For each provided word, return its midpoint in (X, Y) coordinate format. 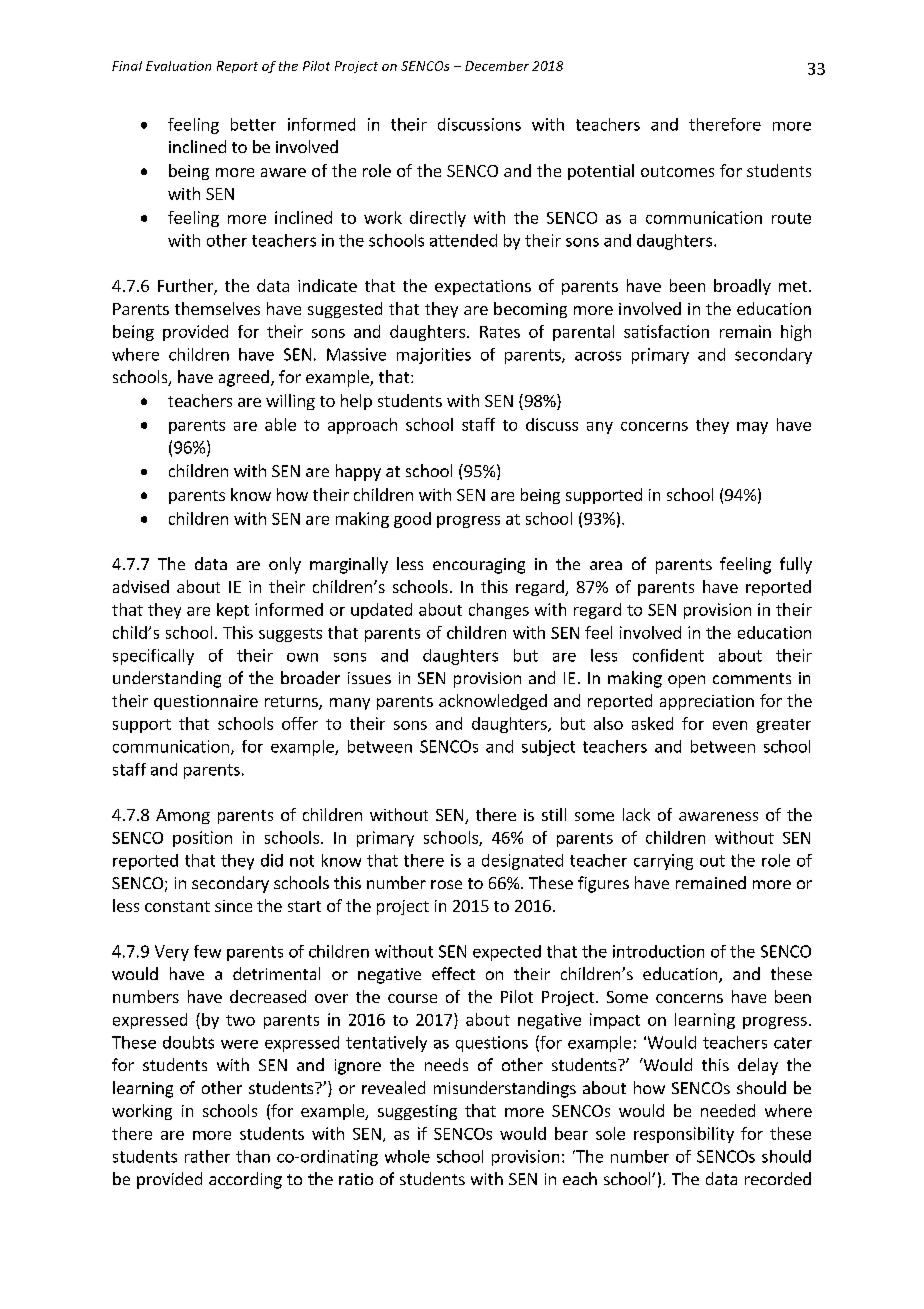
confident (668, 655)
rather (207, 1156)
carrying (663, 862)
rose (446, 884)
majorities (434, 356)
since (233, 906)
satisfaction (666, 331)
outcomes (677, 171)
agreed (244, 378)
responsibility (684, 1135)
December (497, 66)
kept (233, 611)
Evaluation (178, 66)
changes (499, 611)
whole (407, 1156)
